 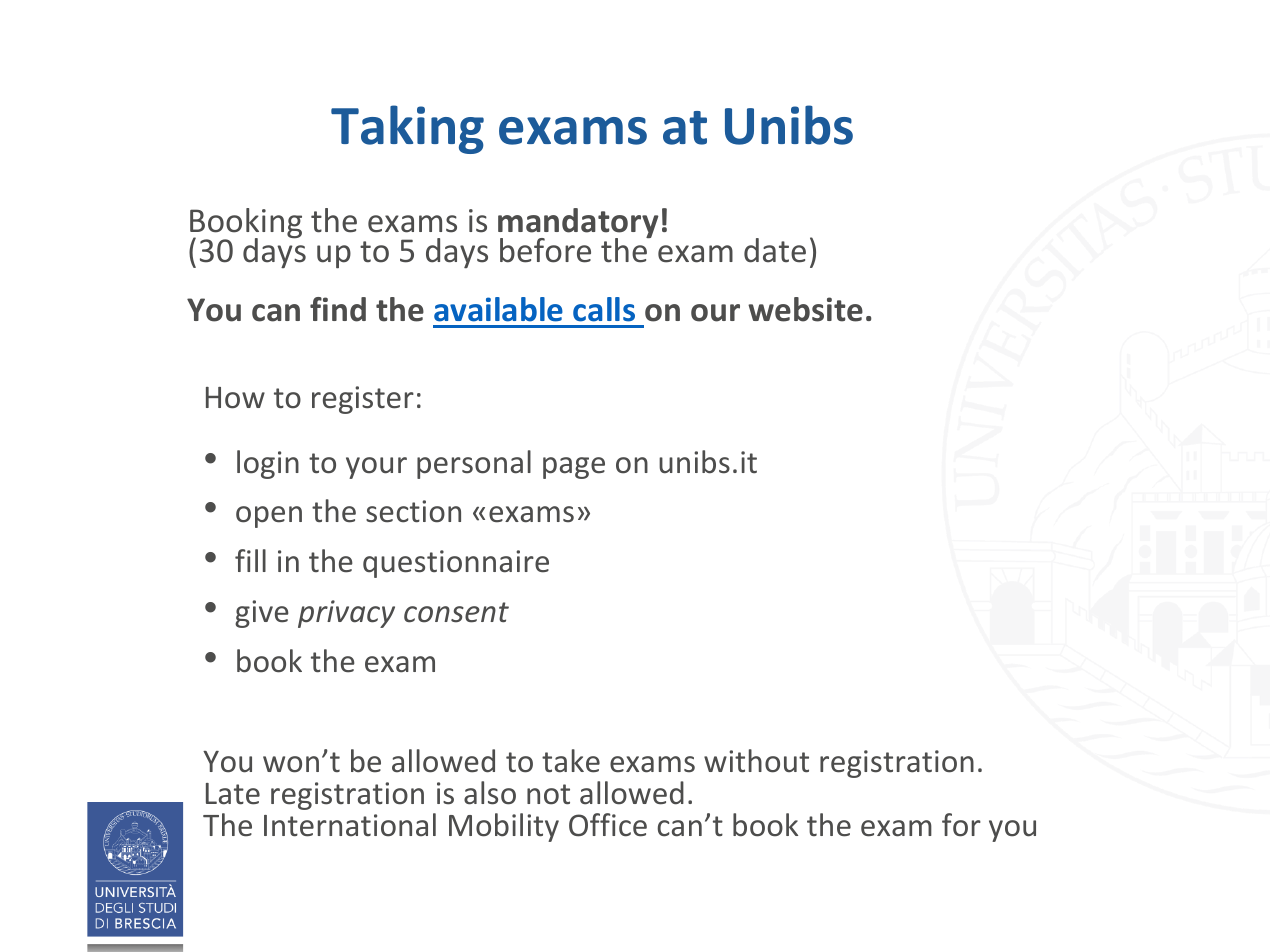 What do you see at coordinates (578, 224) in the image?
I see `mandatory` at bounding box center [578, 224].
